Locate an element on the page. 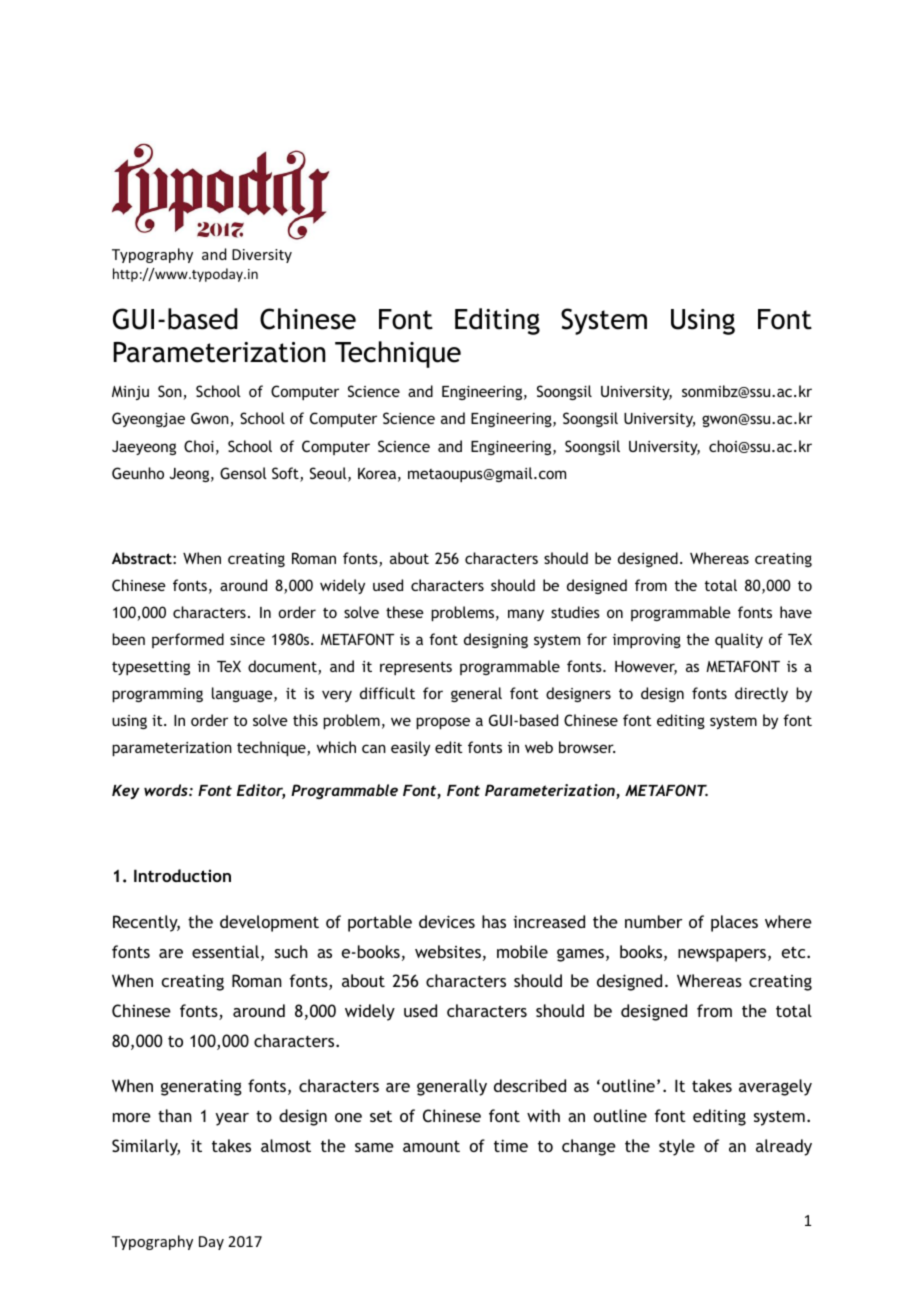  Soft is located at coordinates (286, 474).
